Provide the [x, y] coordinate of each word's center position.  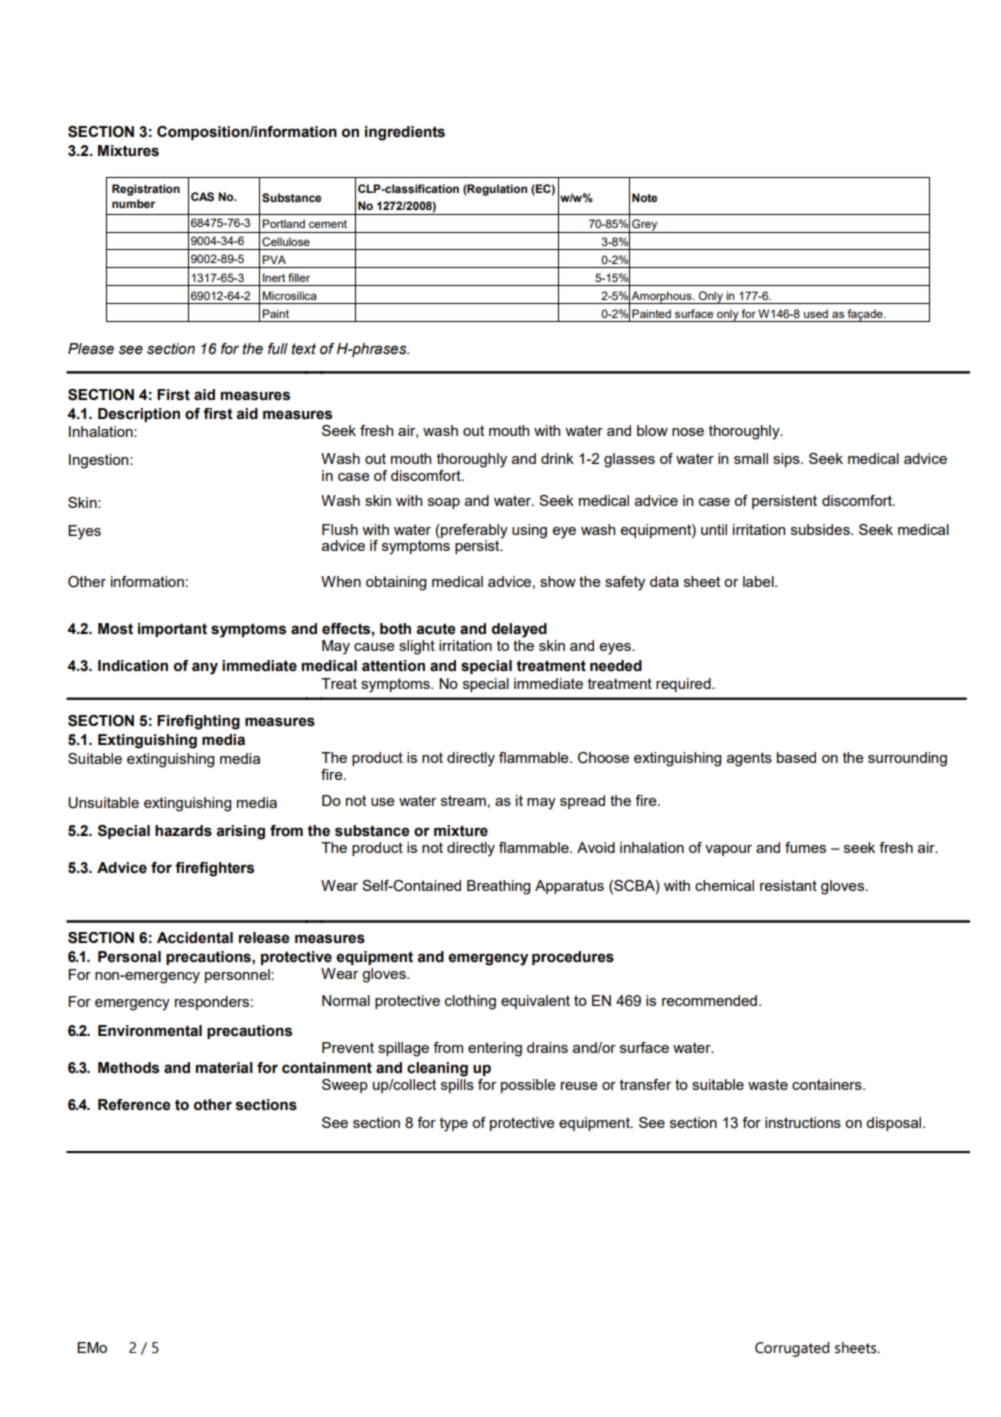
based [796, 757]
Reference [134, 1105]
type [454, 1124]
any [205, 668]
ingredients [405, 133]
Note [644, 197]
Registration [146, 190]
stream [463, 800]
